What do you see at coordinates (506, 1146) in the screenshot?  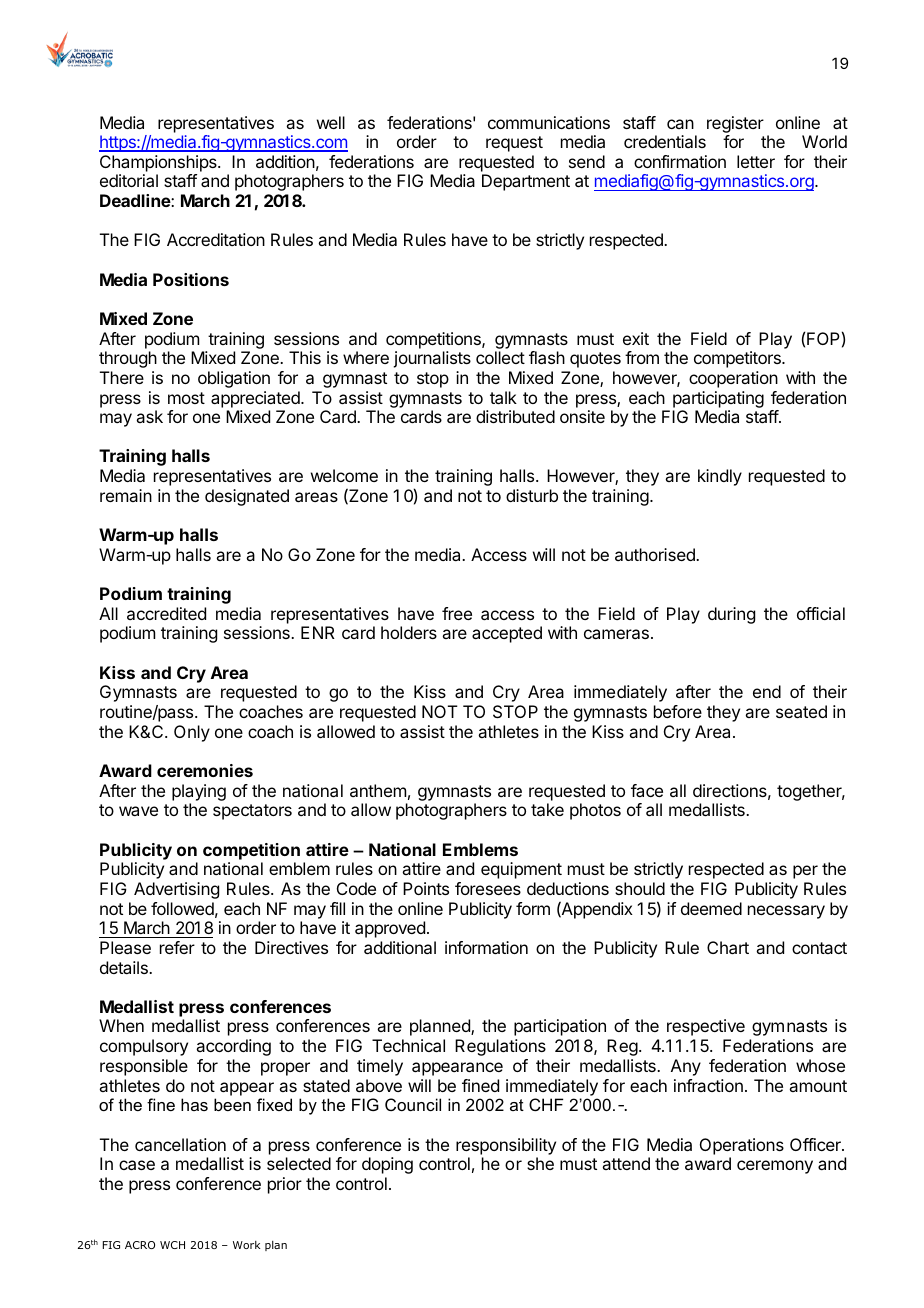 I see `responsibility` at bounding box center [506, 1146].
